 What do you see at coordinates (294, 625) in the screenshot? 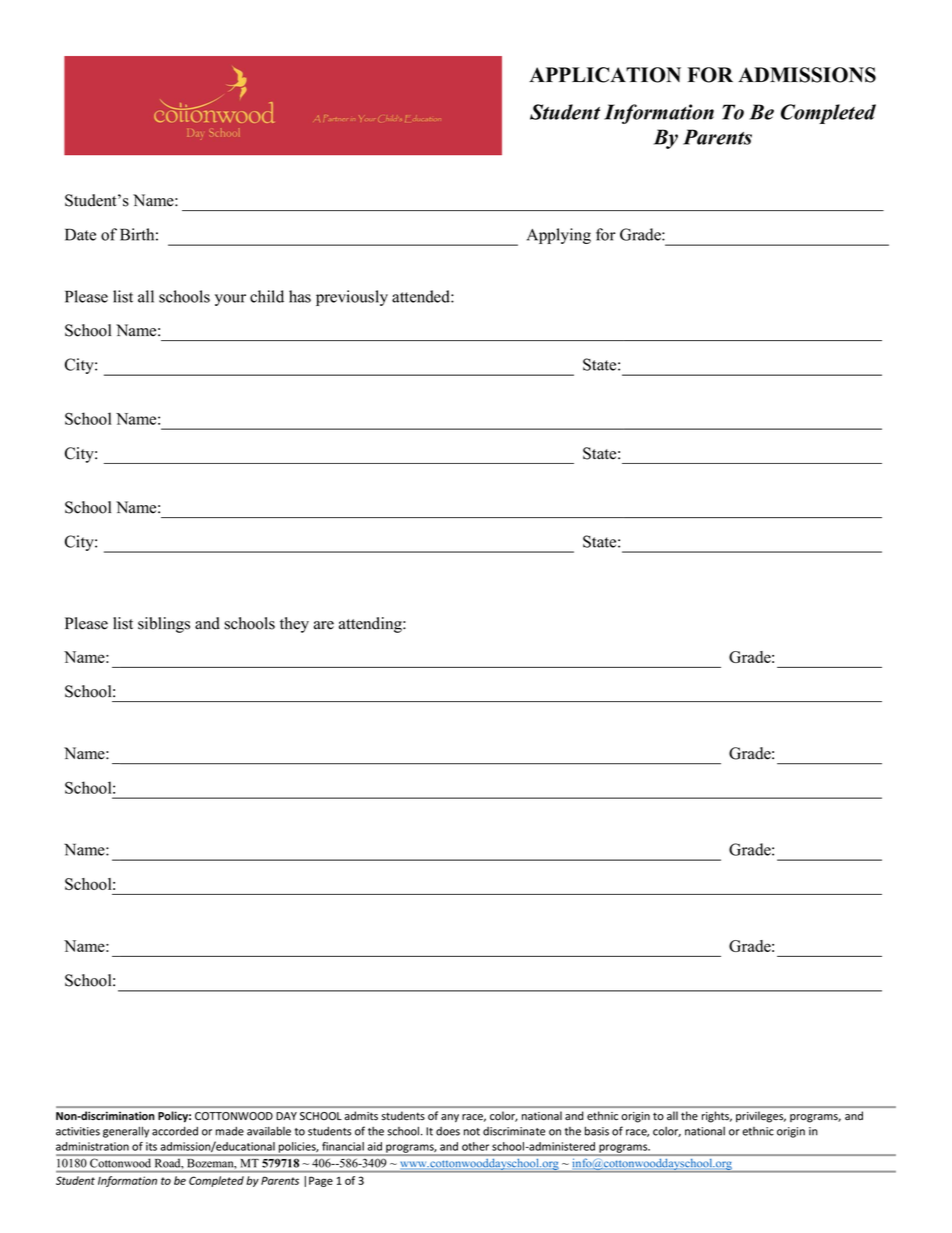
I see `they` at bounding box center [294, 625].
